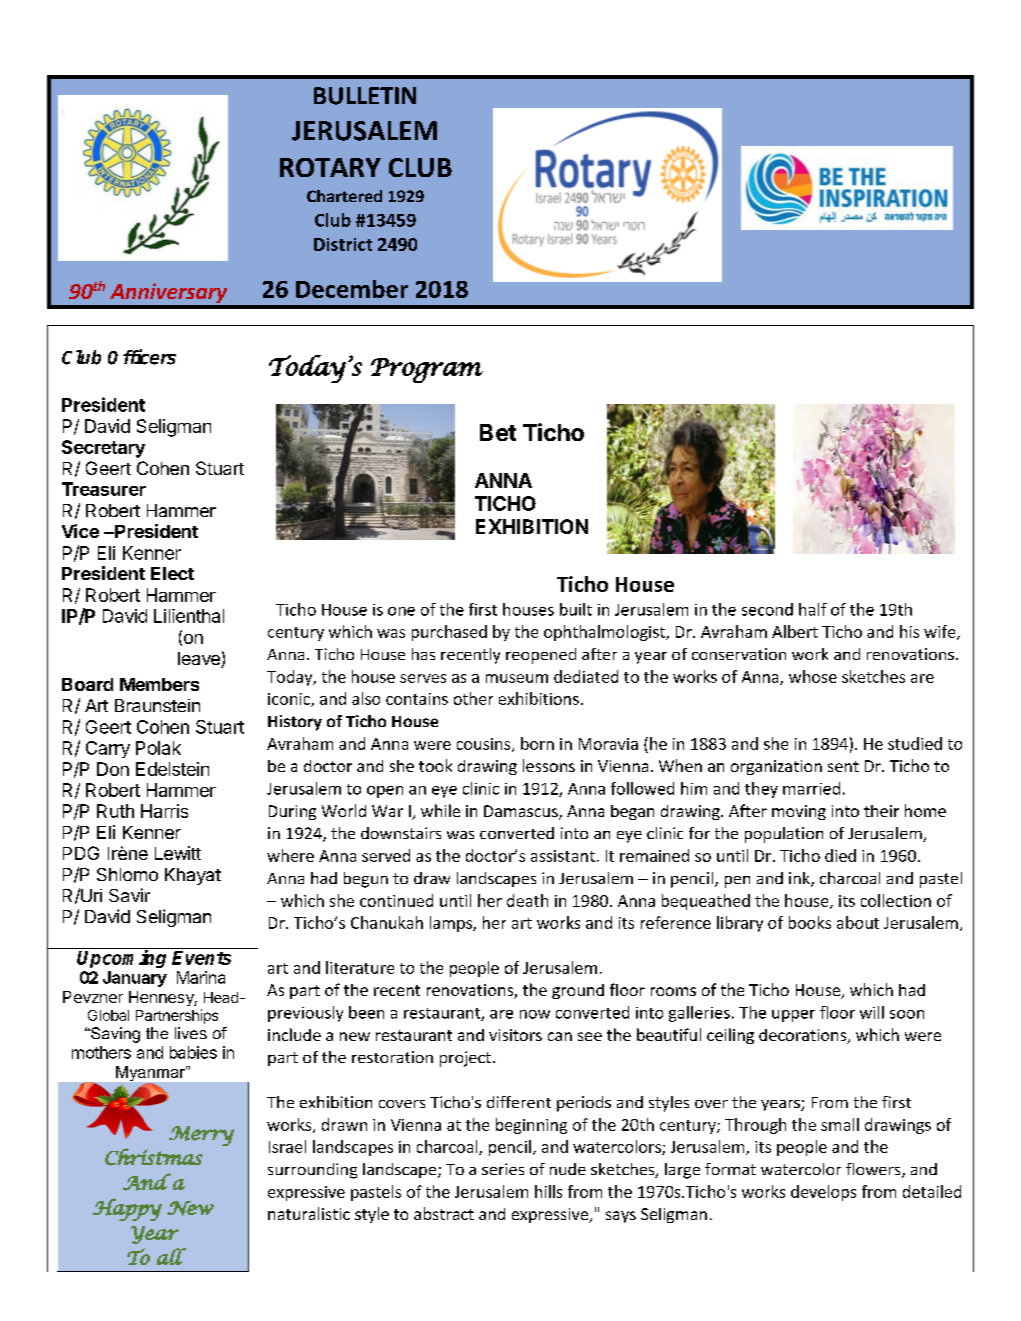 The width and height of the screenshot is (1021, 1321). What do you see at coordinates (365, 96) in the screenshot?
I see `BULLETIN` at bounding box center [365, 96].
